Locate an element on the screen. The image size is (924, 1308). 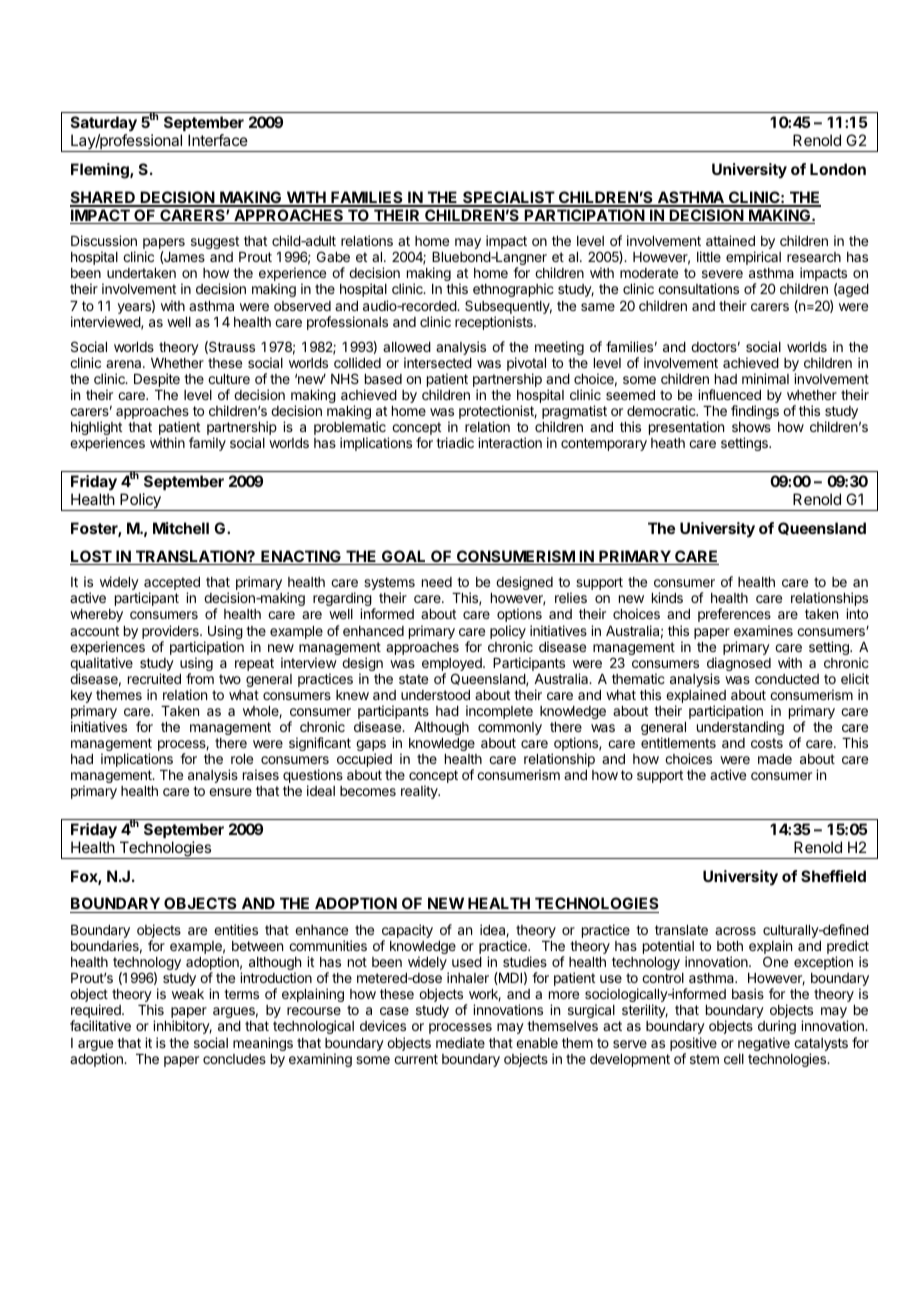
weak is located at coordinates (188, 994).
